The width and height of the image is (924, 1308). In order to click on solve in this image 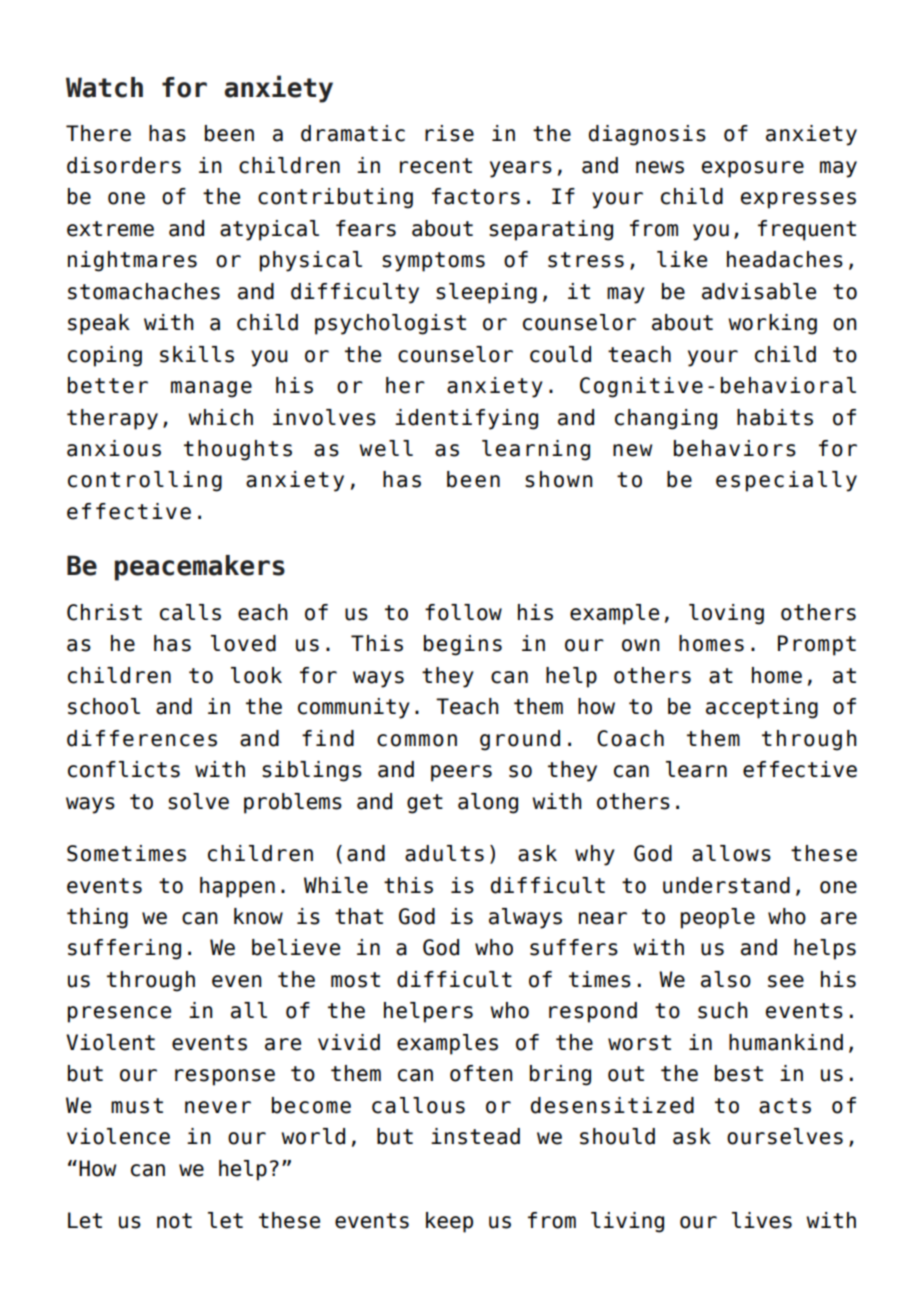, I will do `click(198, 801)`.
